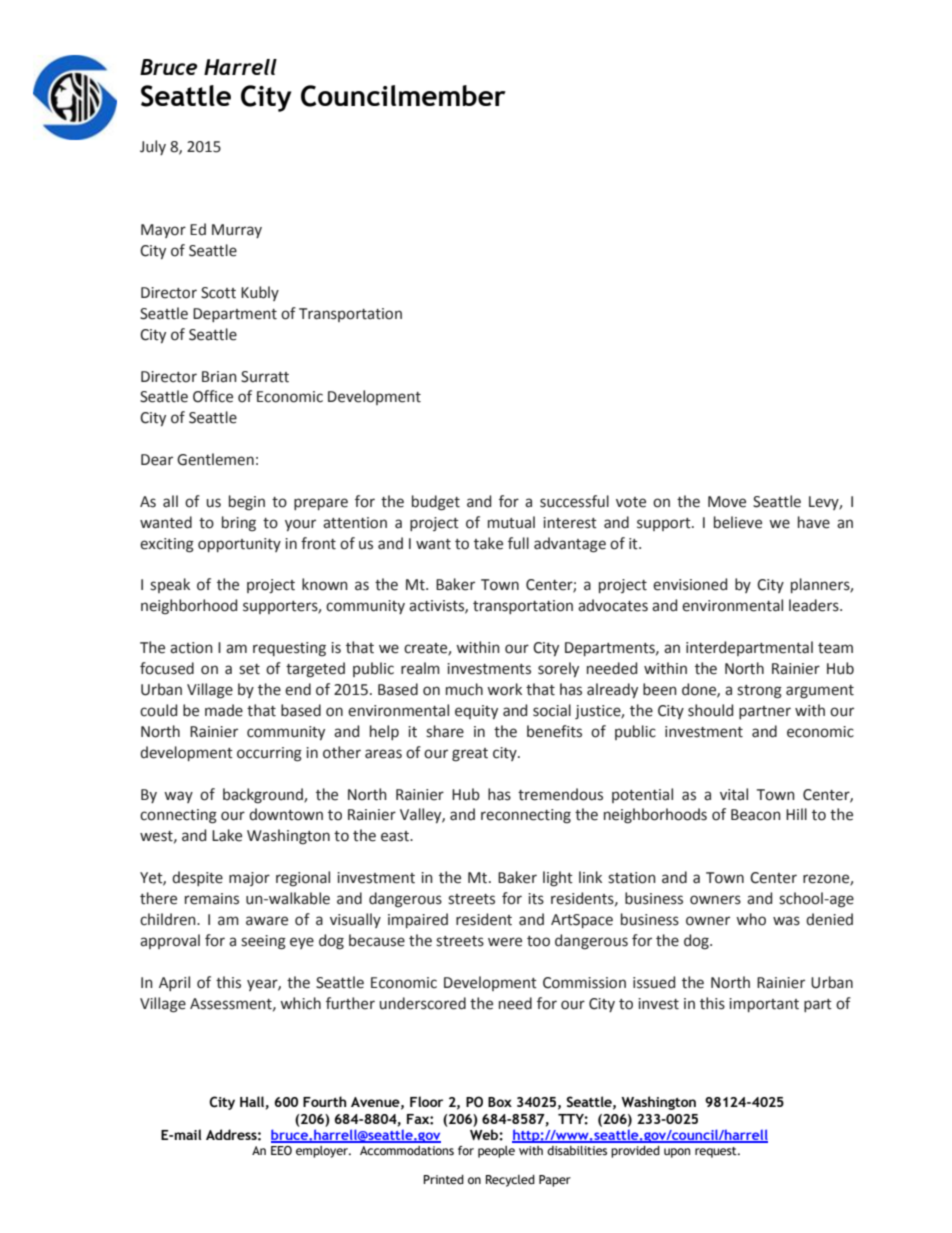 This screenshot has width=952, height=1233. What do you see at coordinates (237, 231) in the screenshot?
I see `Murray` at bounding box center [237, 231].
